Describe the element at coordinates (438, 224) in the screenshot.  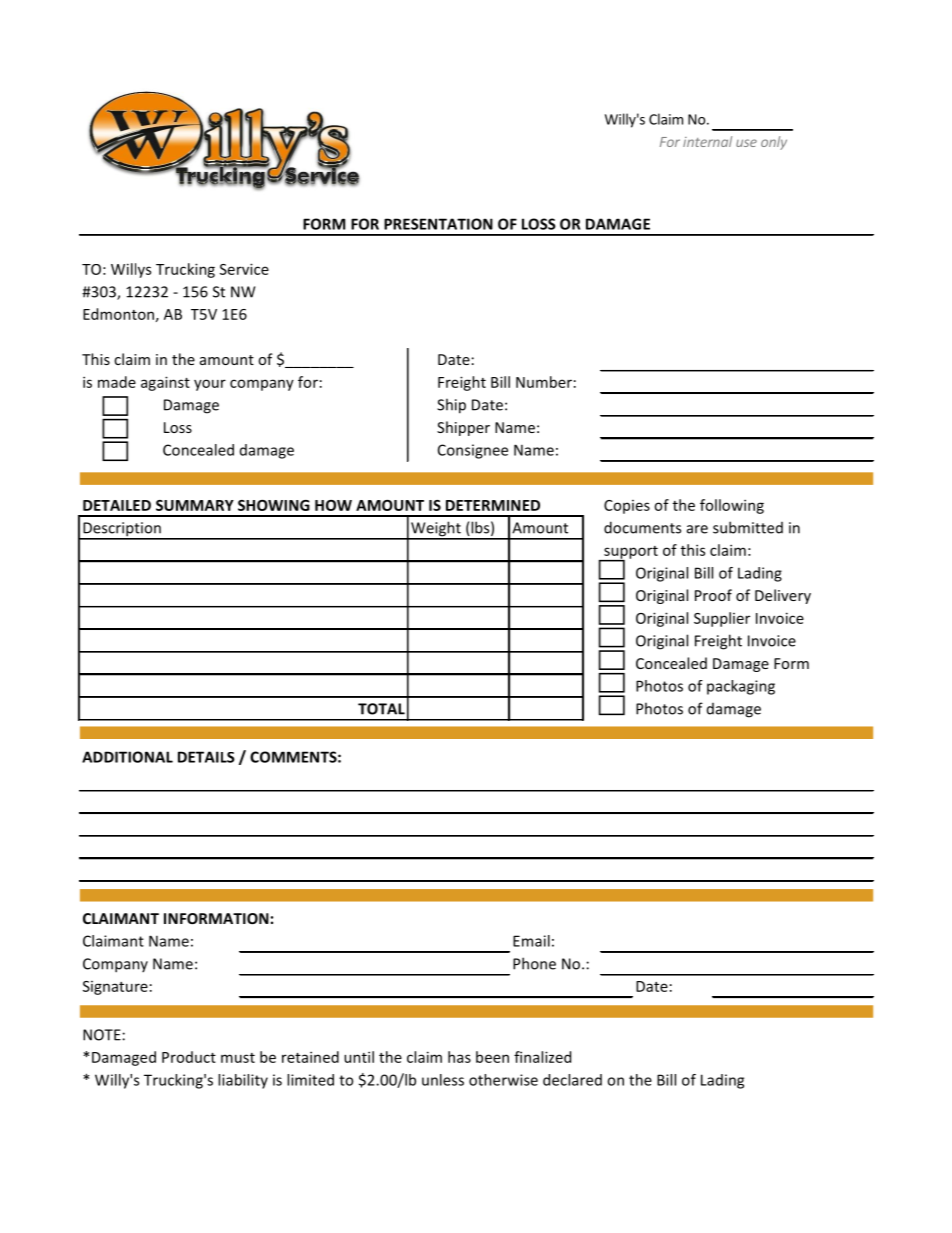
I see `PRESENTATION` at that location.
